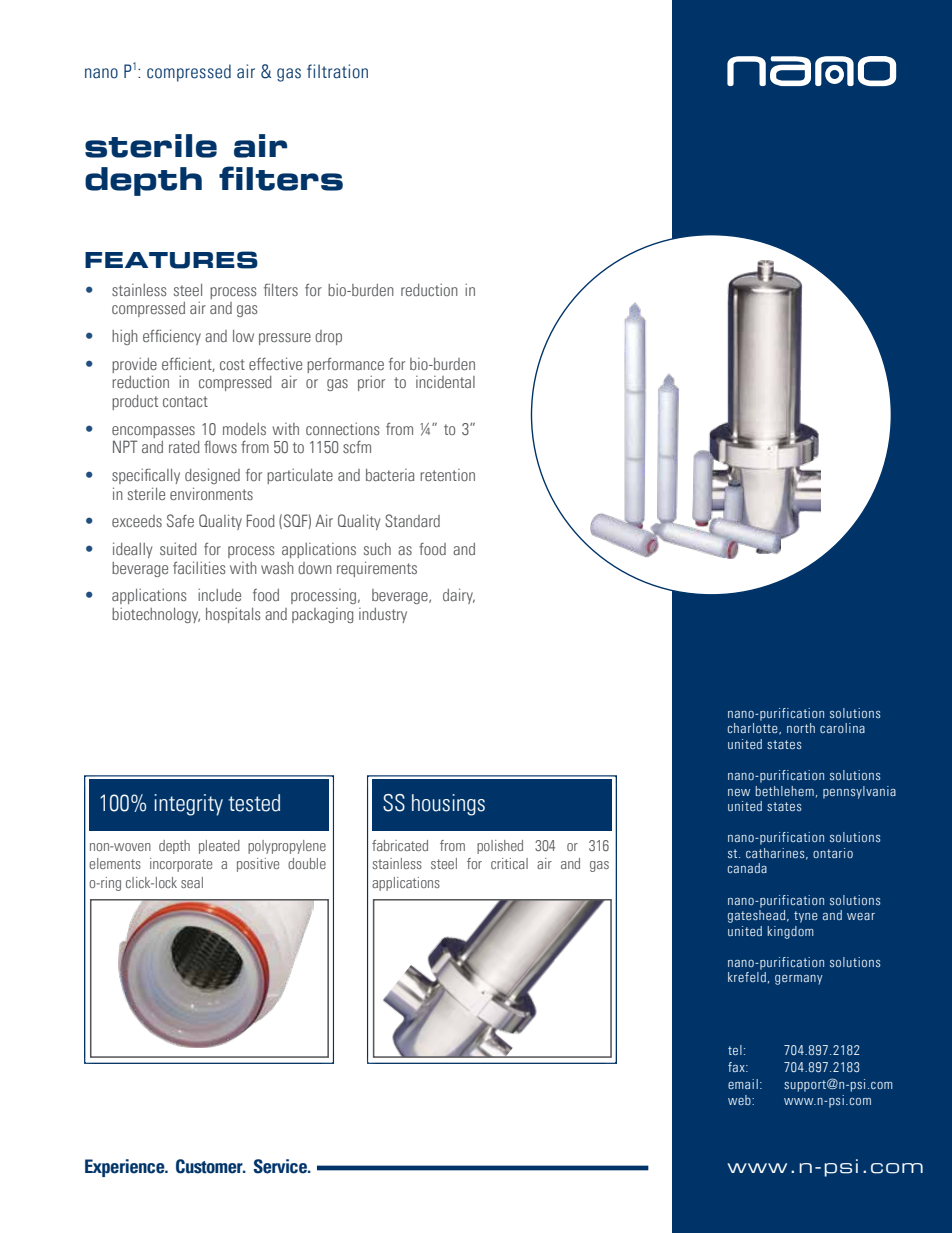 The image size is (952, 1233). Describe the element at coordinates (233, 615) in the image. I see `hospitals` at that location.
